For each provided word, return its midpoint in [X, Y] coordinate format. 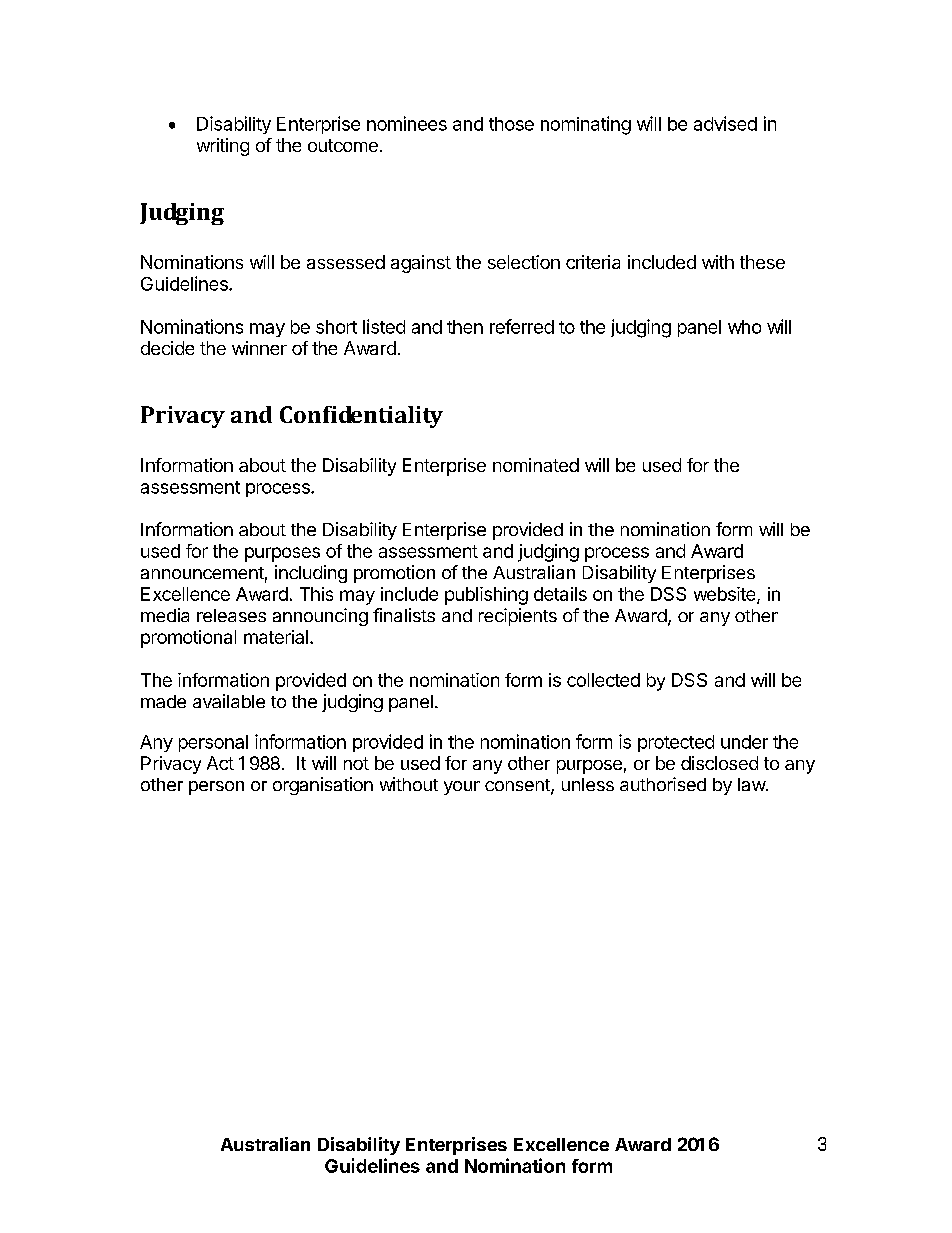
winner [259, 348]
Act [220, 763]
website [726, 595]
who [744, 327]
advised [725, 123]
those [511, 124]
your [462, 788]
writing [223, 147]
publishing [486, 596]
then [465, 327]
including [311, 574]
